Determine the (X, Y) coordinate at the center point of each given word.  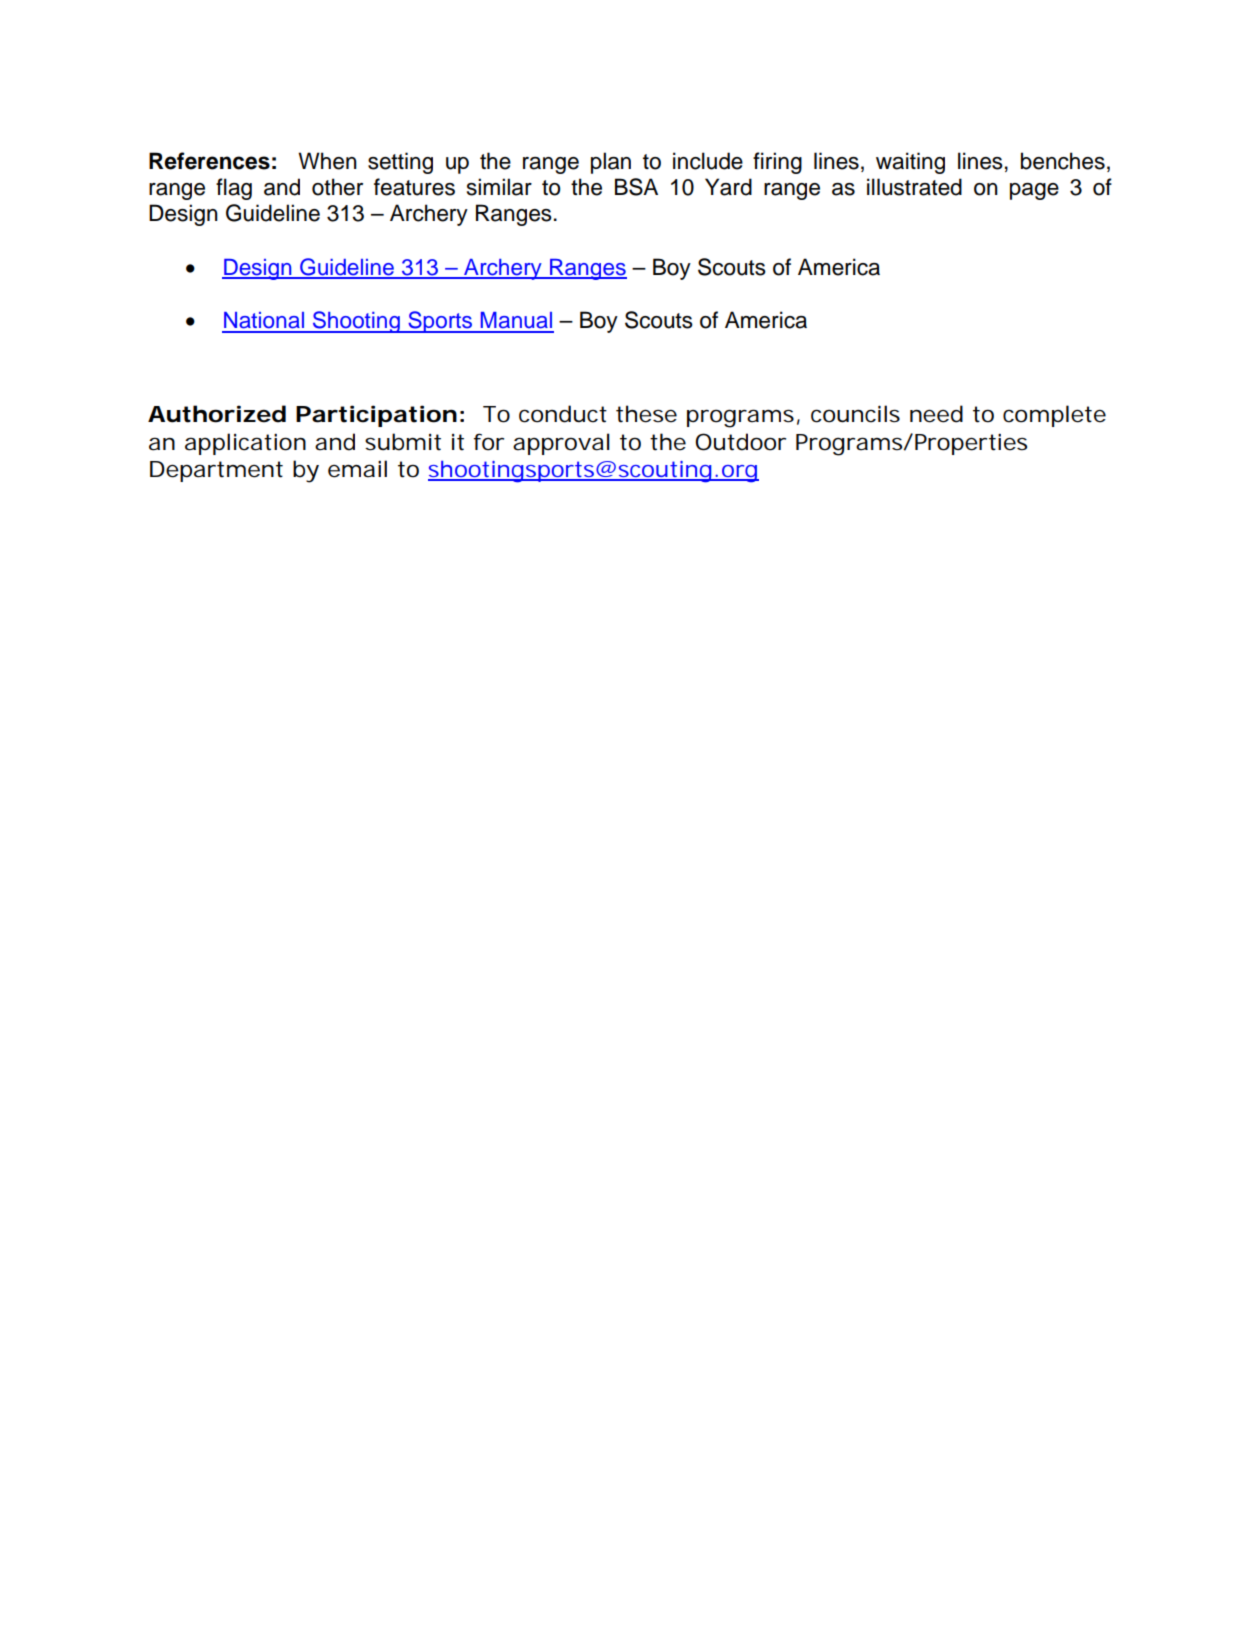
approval (561, 444)
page (1034, 191)
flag (234, 189)
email (357, 469)
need (936, 414)
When (327, 161)
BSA (636, 187)
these (646, 414)
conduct (563, 414)
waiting (910, 163)
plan (611, 163)
